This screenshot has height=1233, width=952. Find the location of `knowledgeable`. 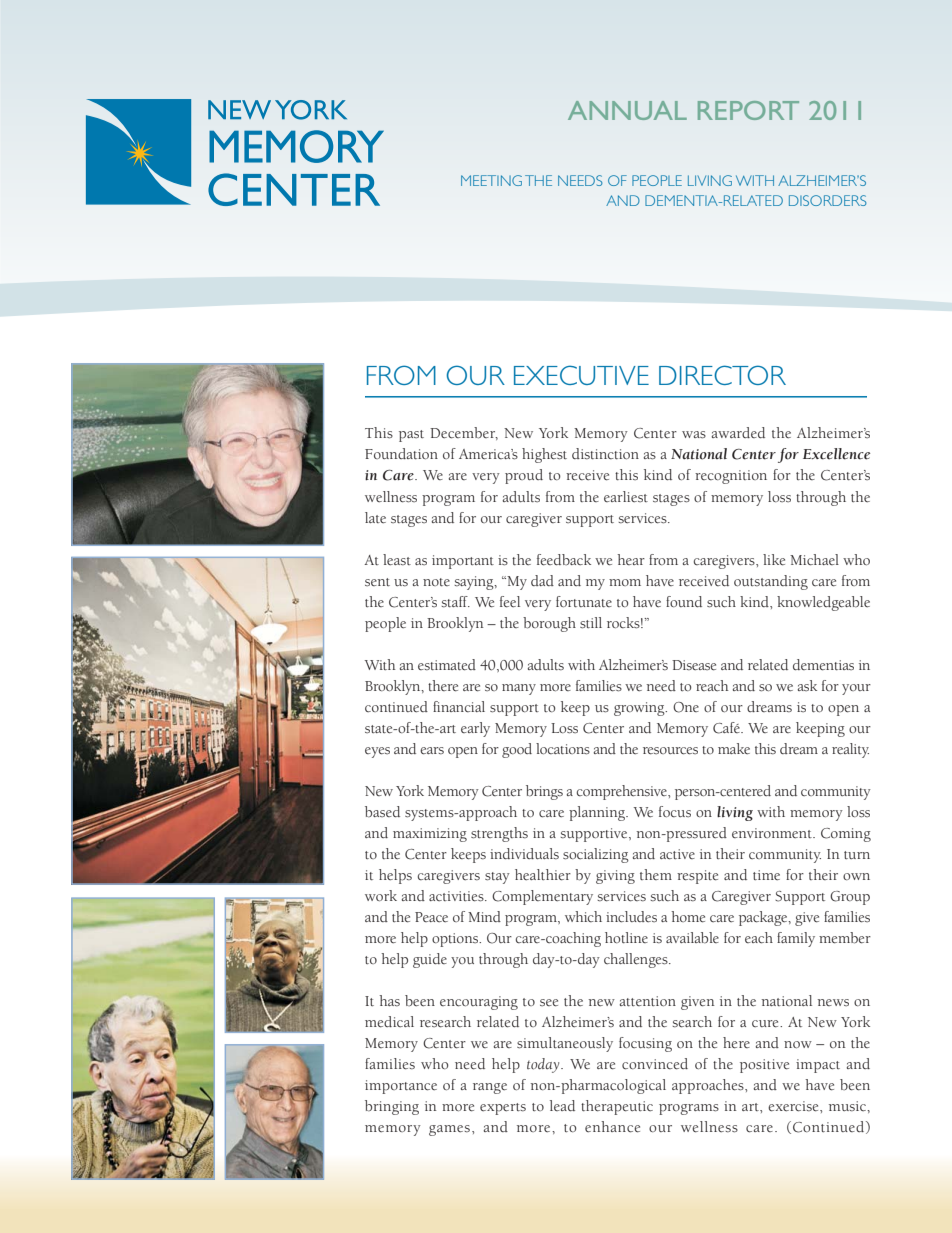

knowledgeable is located at coordinates (823, 603).
